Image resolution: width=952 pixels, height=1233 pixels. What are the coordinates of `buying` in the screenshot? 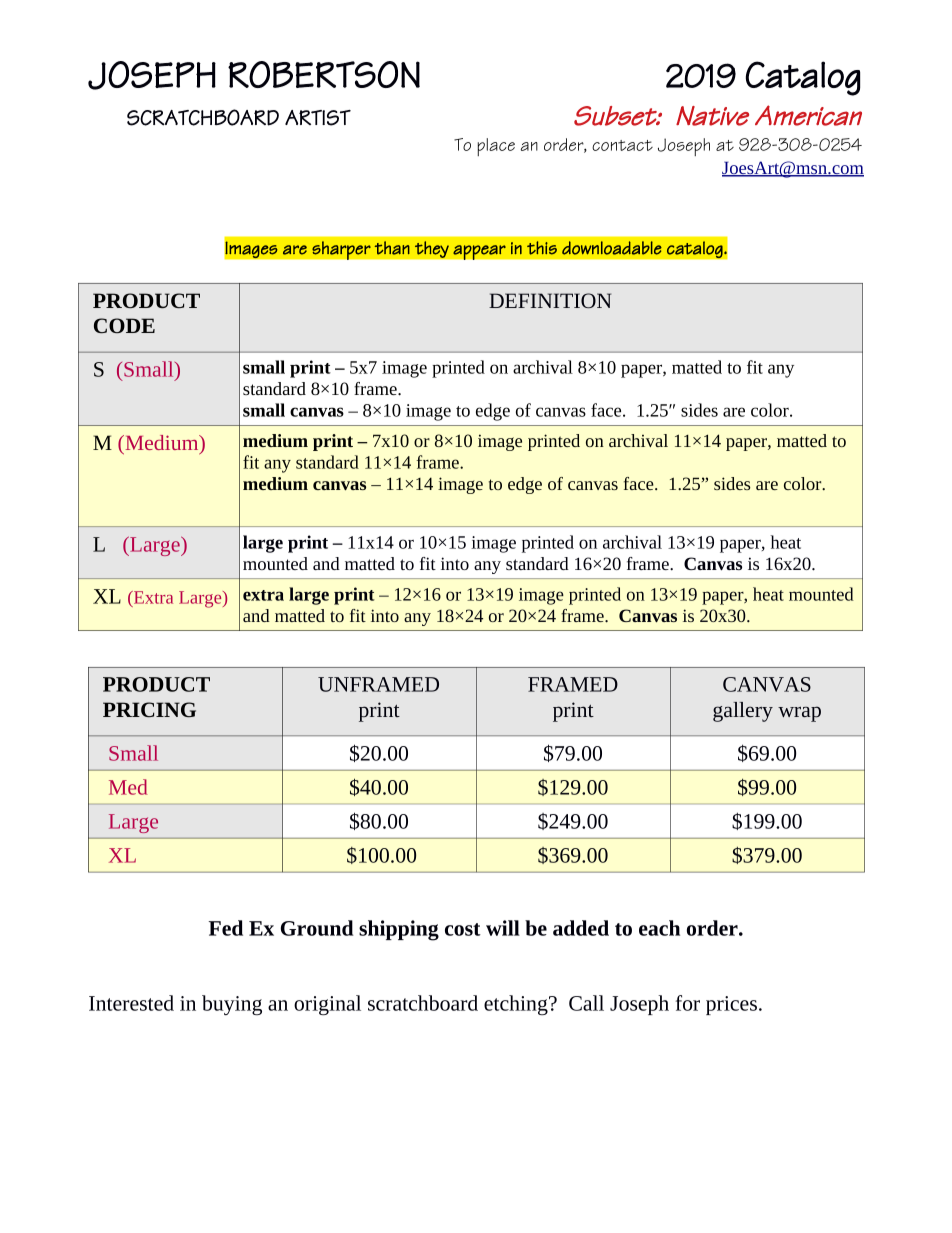 It's located at (232, 1005).
